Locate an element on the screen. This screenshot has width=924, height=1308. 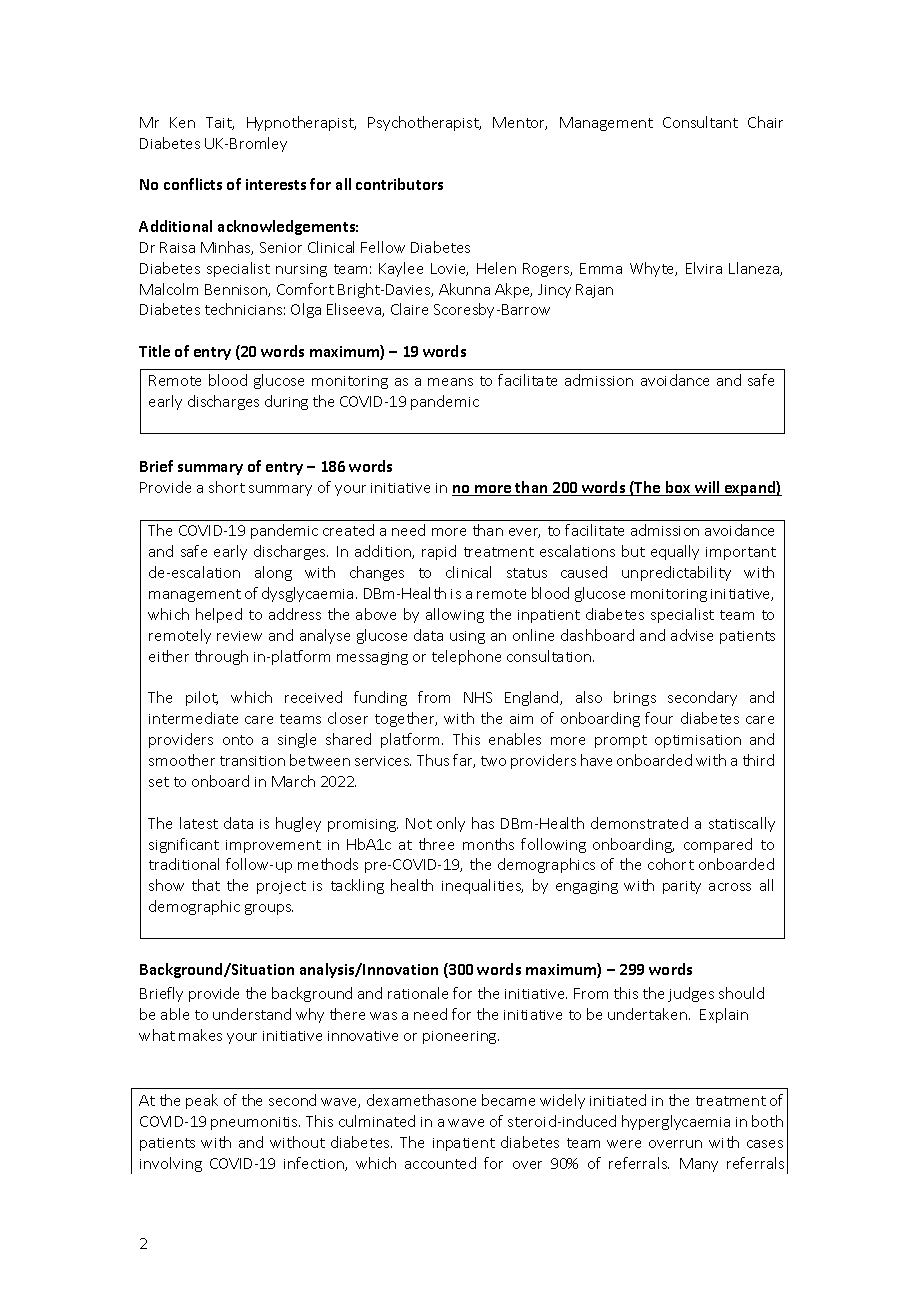
conflicts is located at coordinates (193, 184).
